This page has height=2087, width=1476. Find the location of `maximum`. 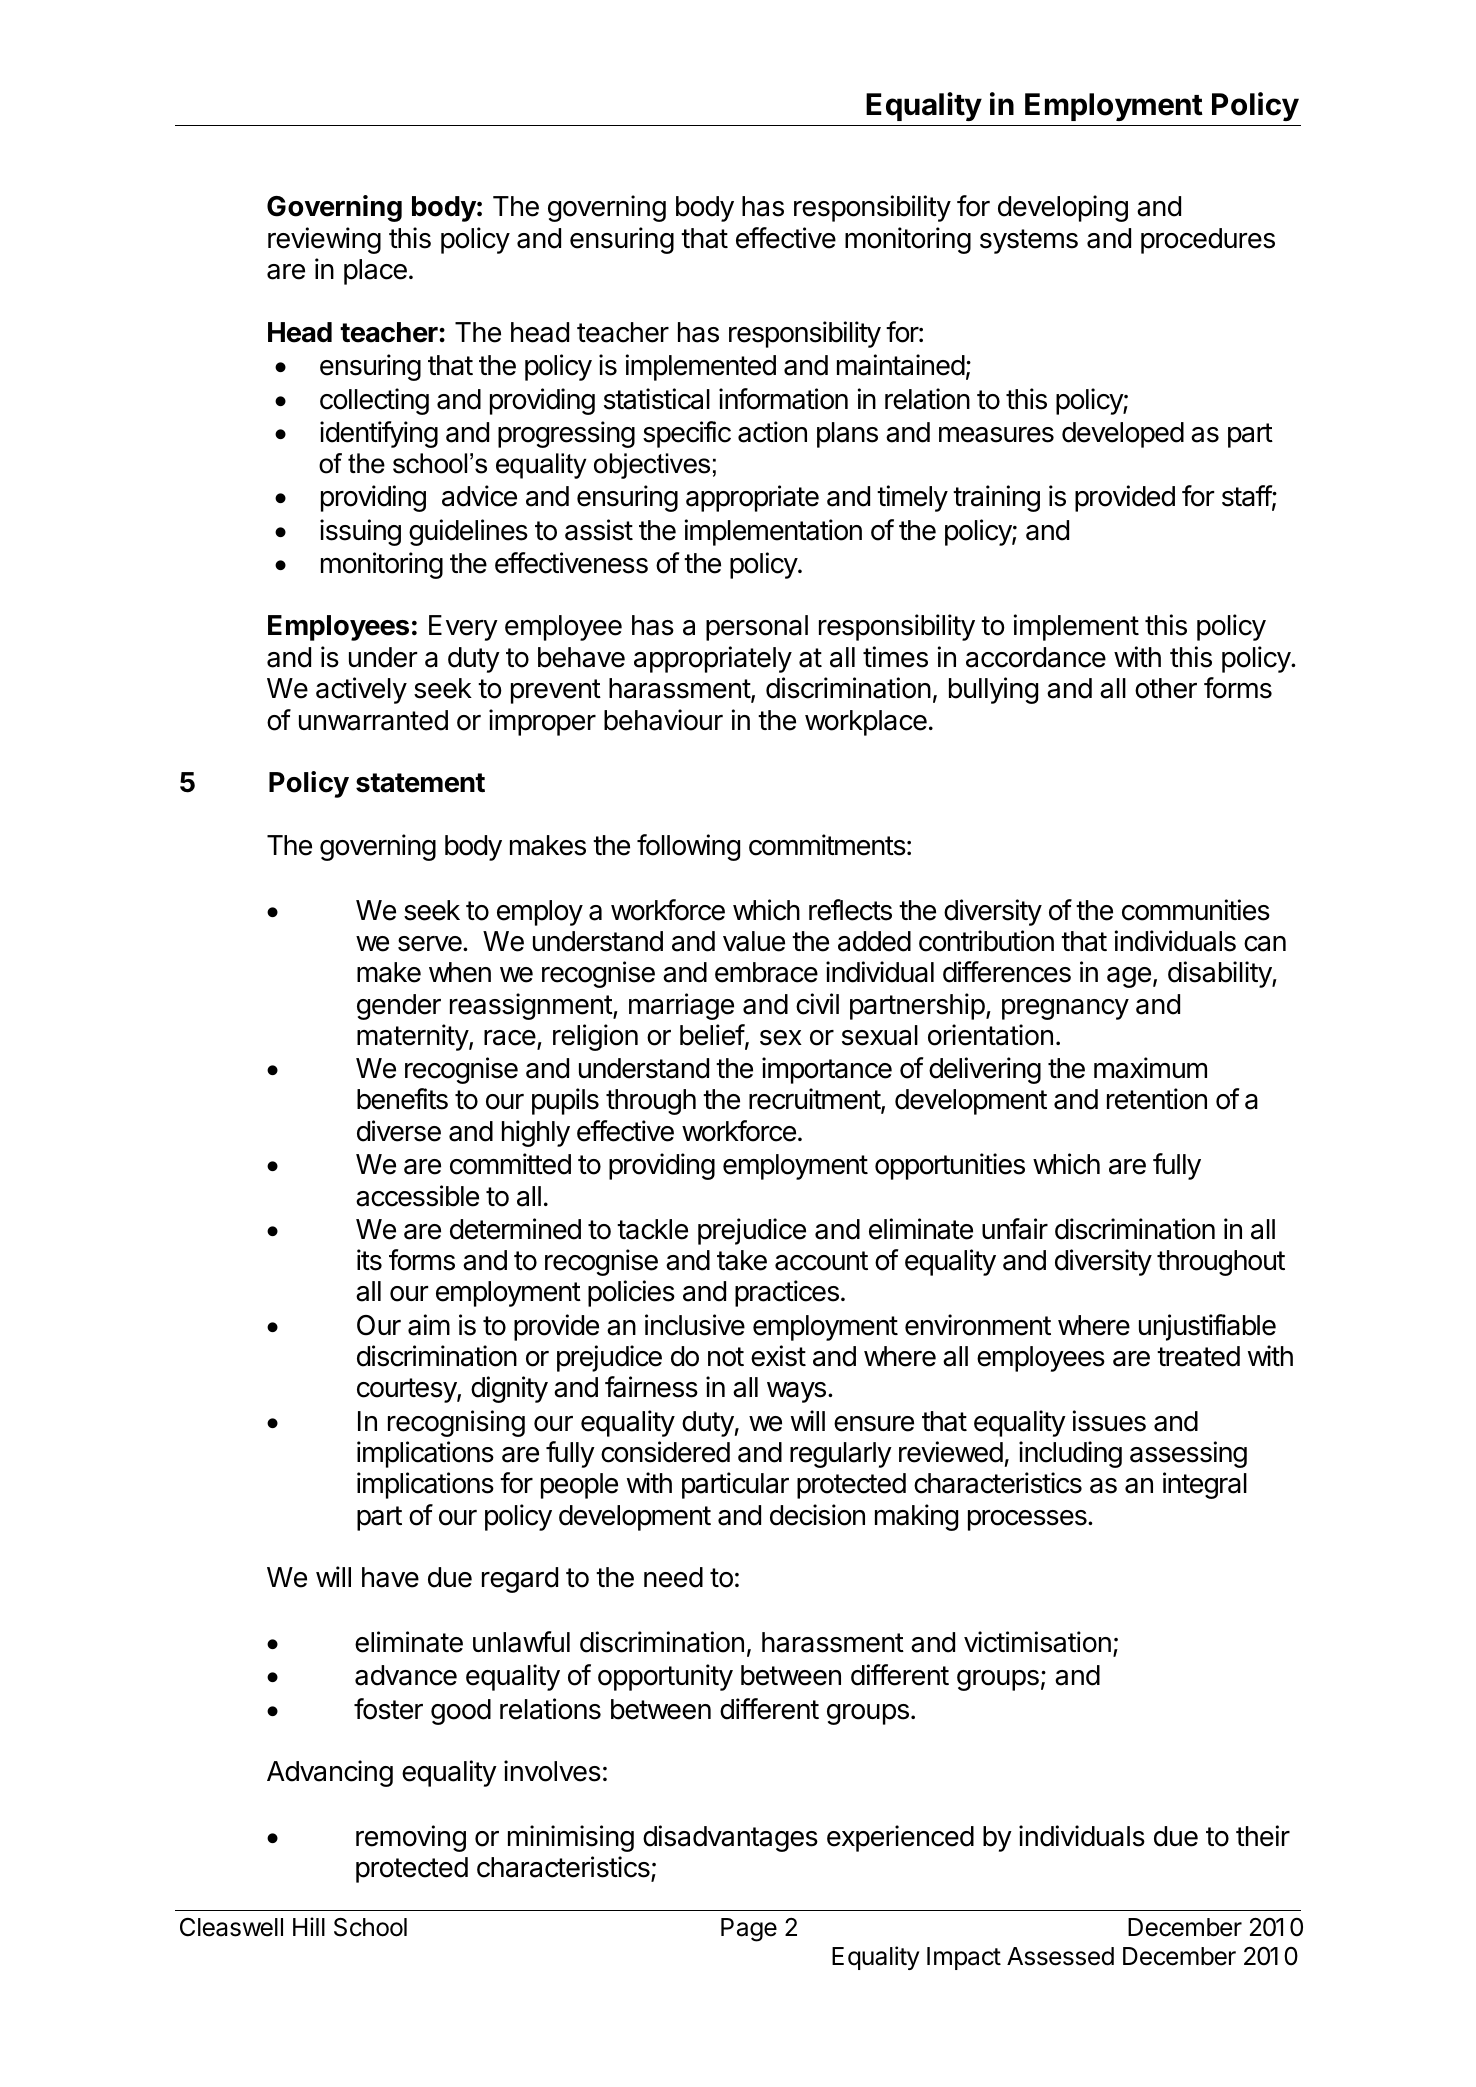

maximum is located at coordinates (1150, 1068).
